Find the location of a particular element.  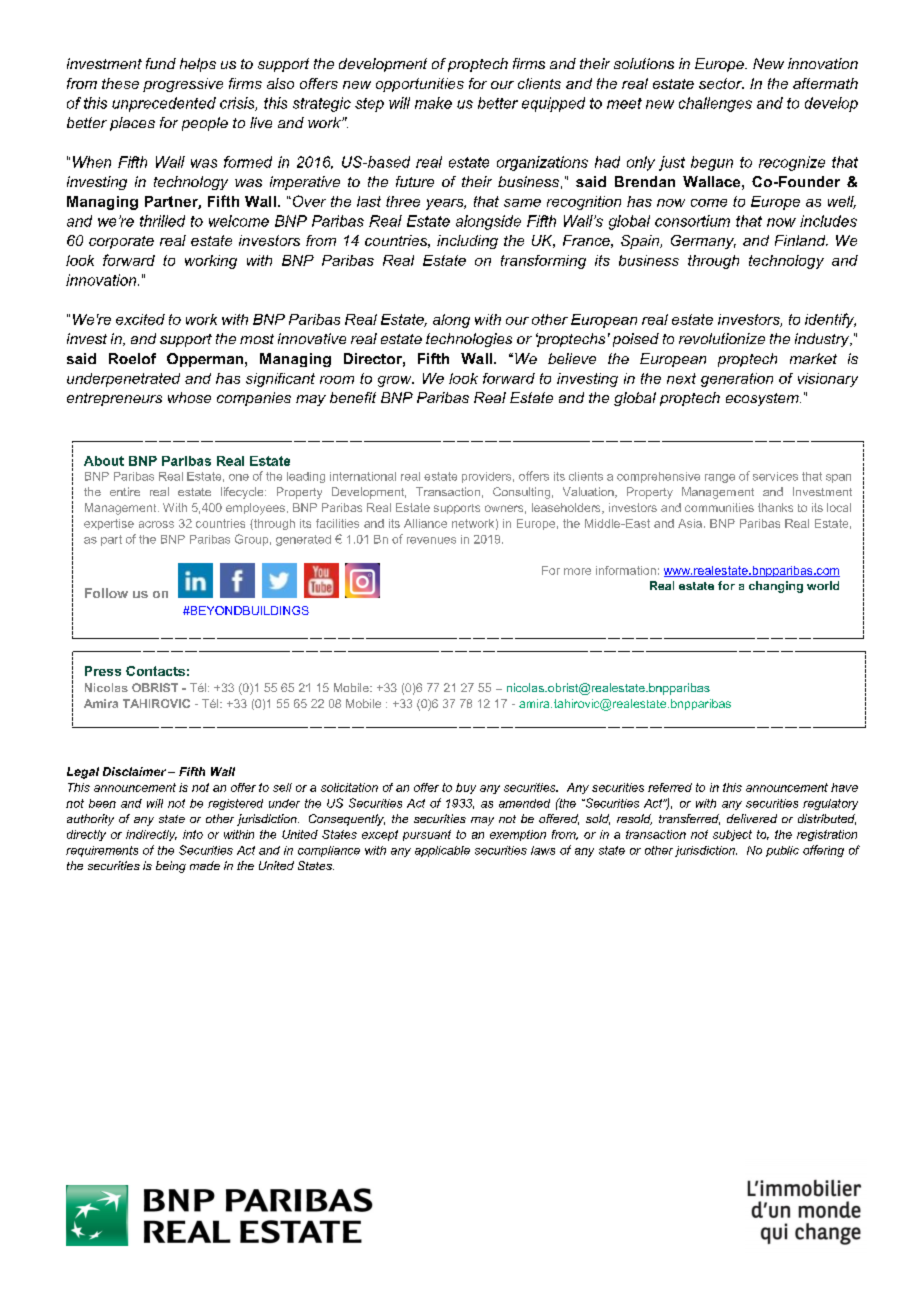

technologies is located at coordinates (469, 340).
